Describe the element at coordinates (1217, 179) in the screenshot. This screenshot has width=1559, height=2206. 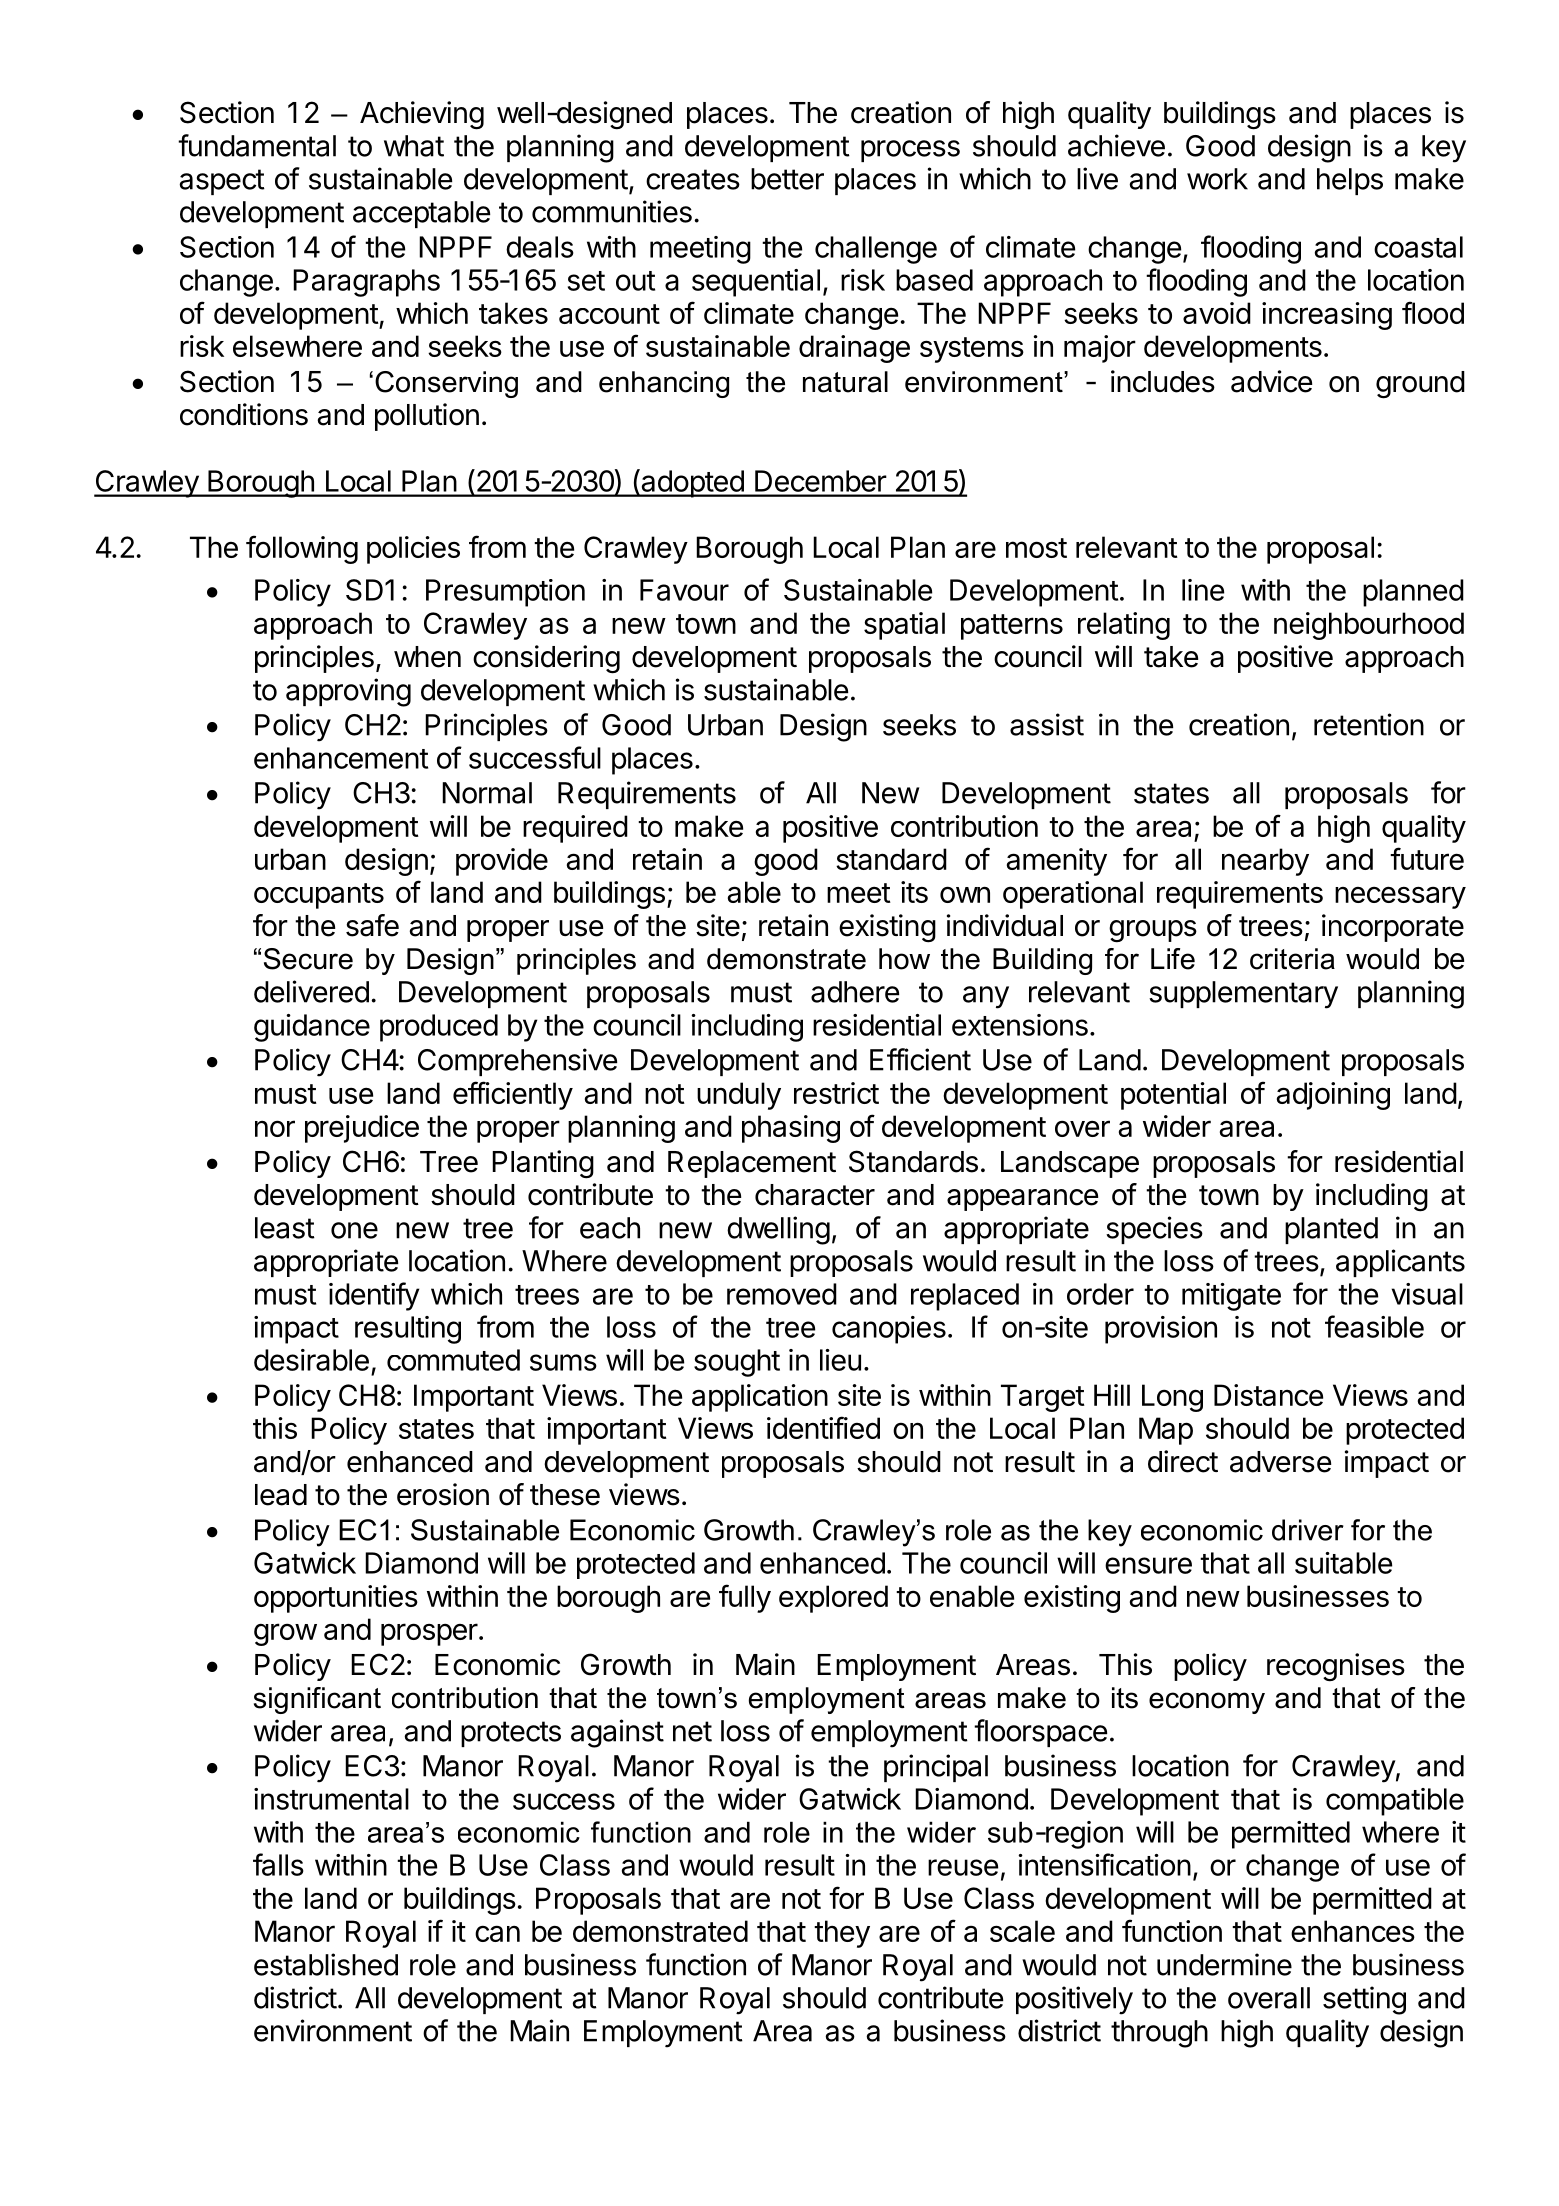
I see `work` at that location.
